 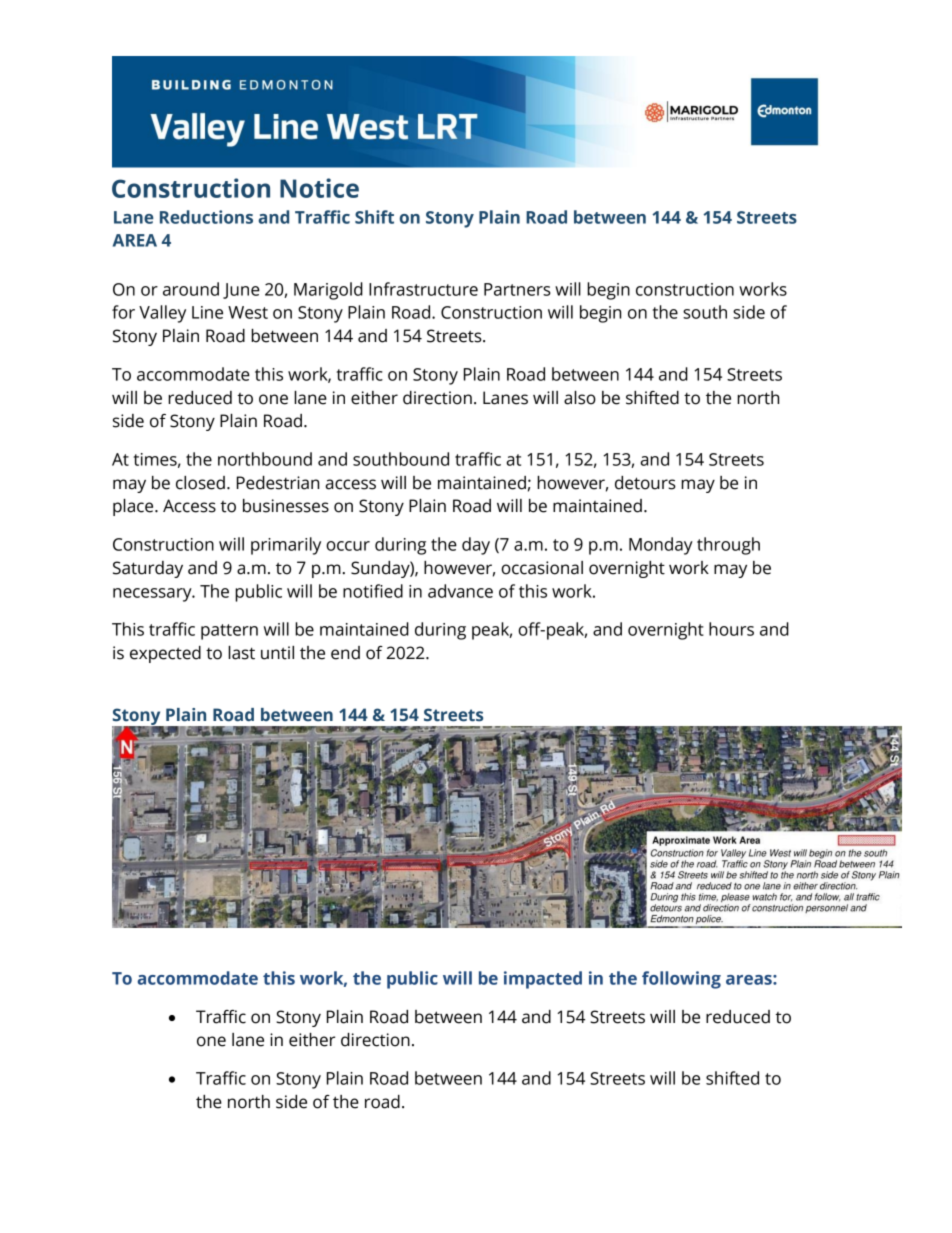 What do you see at coordinates (148, 569) in the page?
I see `Saturday` at bounding box center [148, 569].
